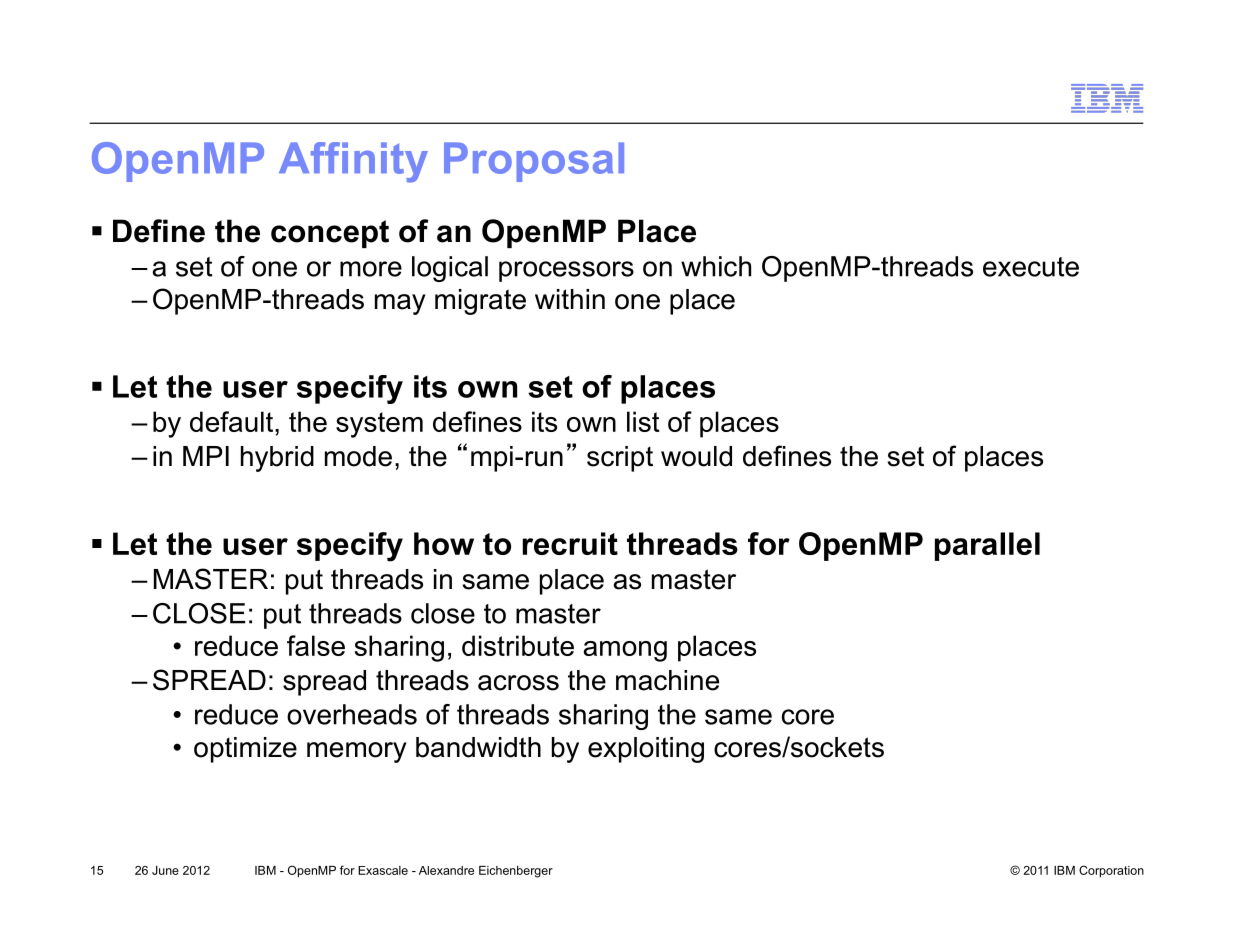 This page has height=952, width=1233. I want to click on which, so click(716, 266).
